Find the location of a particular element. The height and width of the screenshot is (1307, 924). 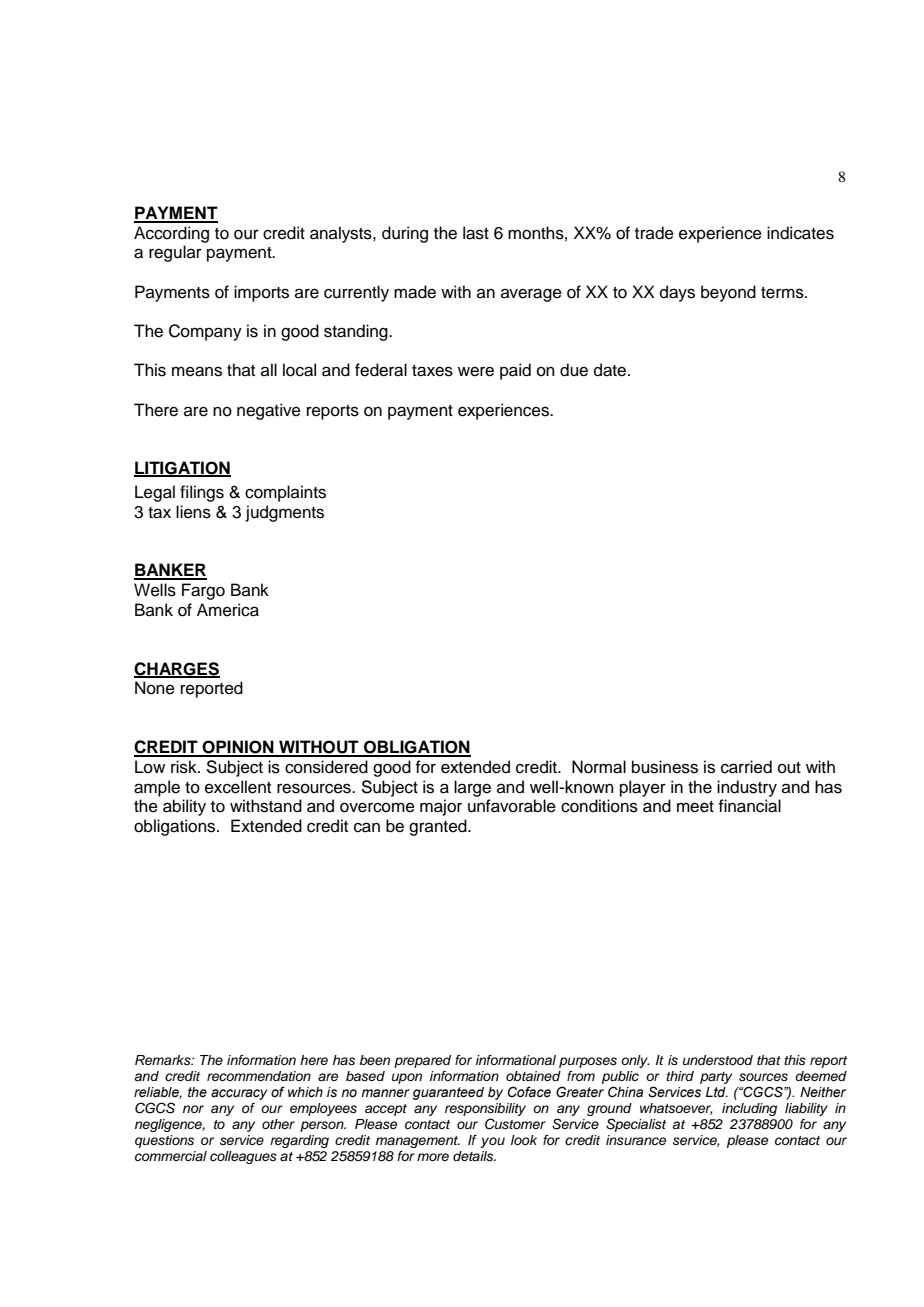

last is located at coordinates (476, 233).
